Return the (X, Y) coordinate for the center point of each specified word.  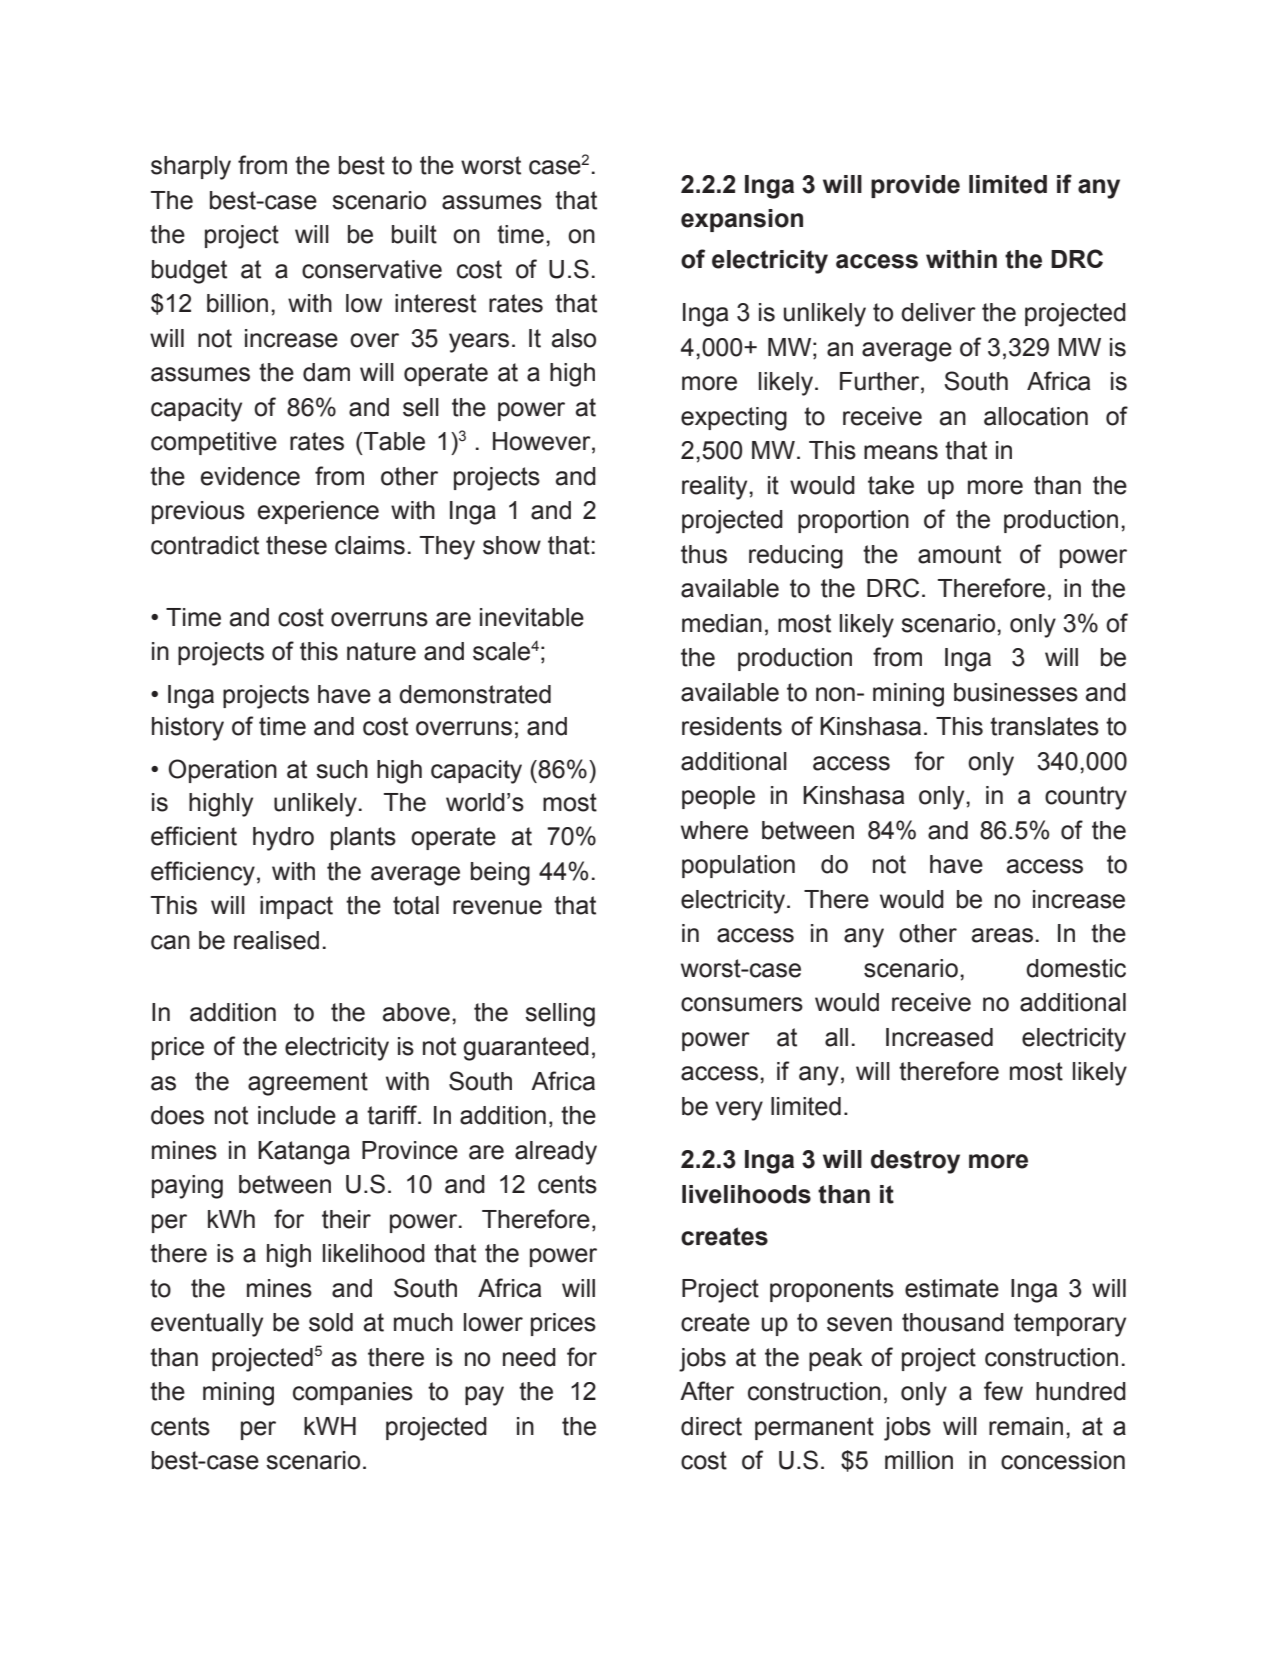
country (1086, 798)
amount (959, 554)
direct (711, 1426)
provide (915, 186)
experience (318, 512)
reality (716, 488)
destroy (915, 1162)
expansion (742, 220)
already (556, 1153)
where (714, 830)
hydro (283, 839)
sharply (191, 168)
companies (353, 1393)
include (297, 1115)
